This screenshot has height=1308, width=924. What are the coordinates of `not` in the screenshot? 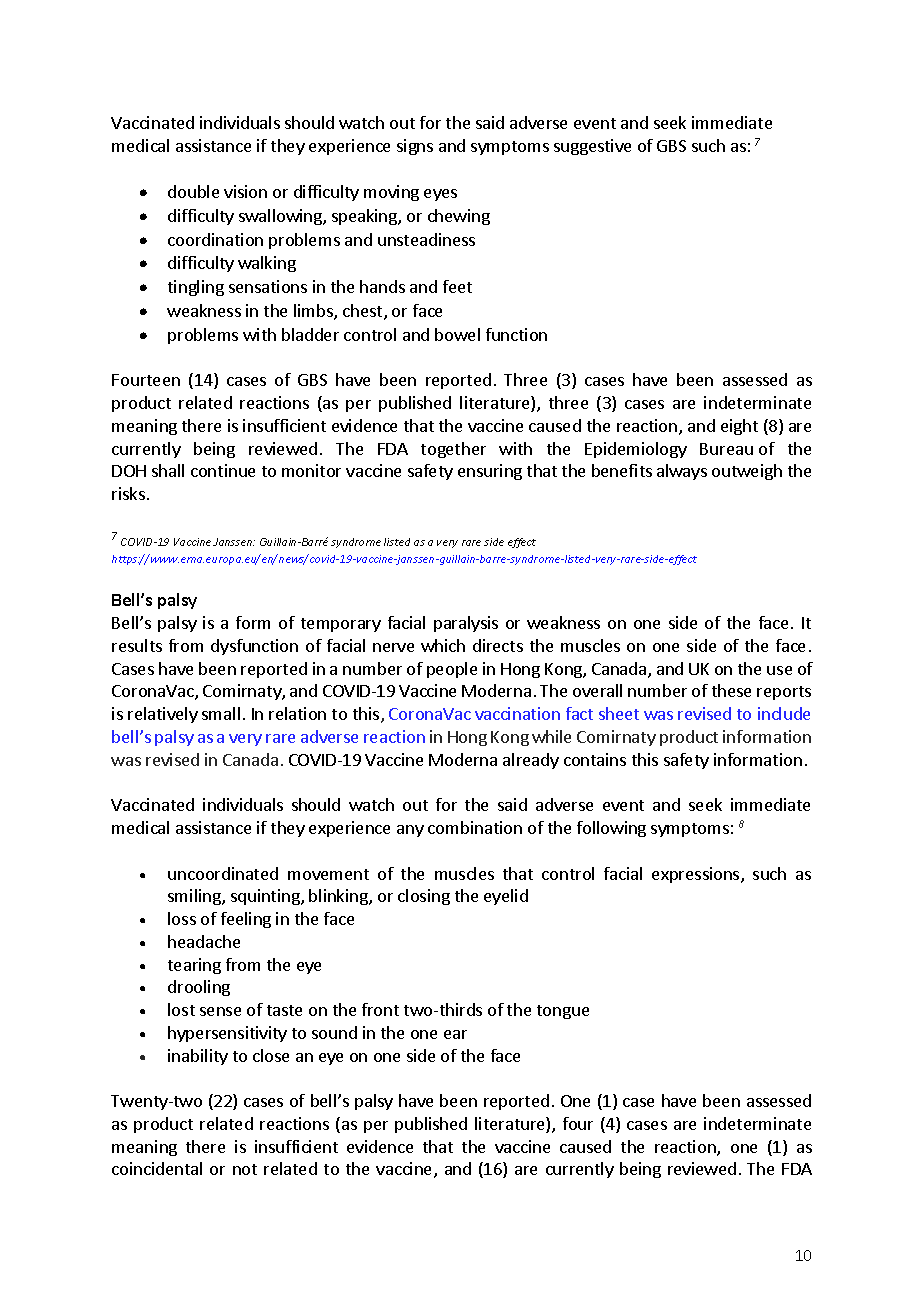 It's located at (245, 1169).
